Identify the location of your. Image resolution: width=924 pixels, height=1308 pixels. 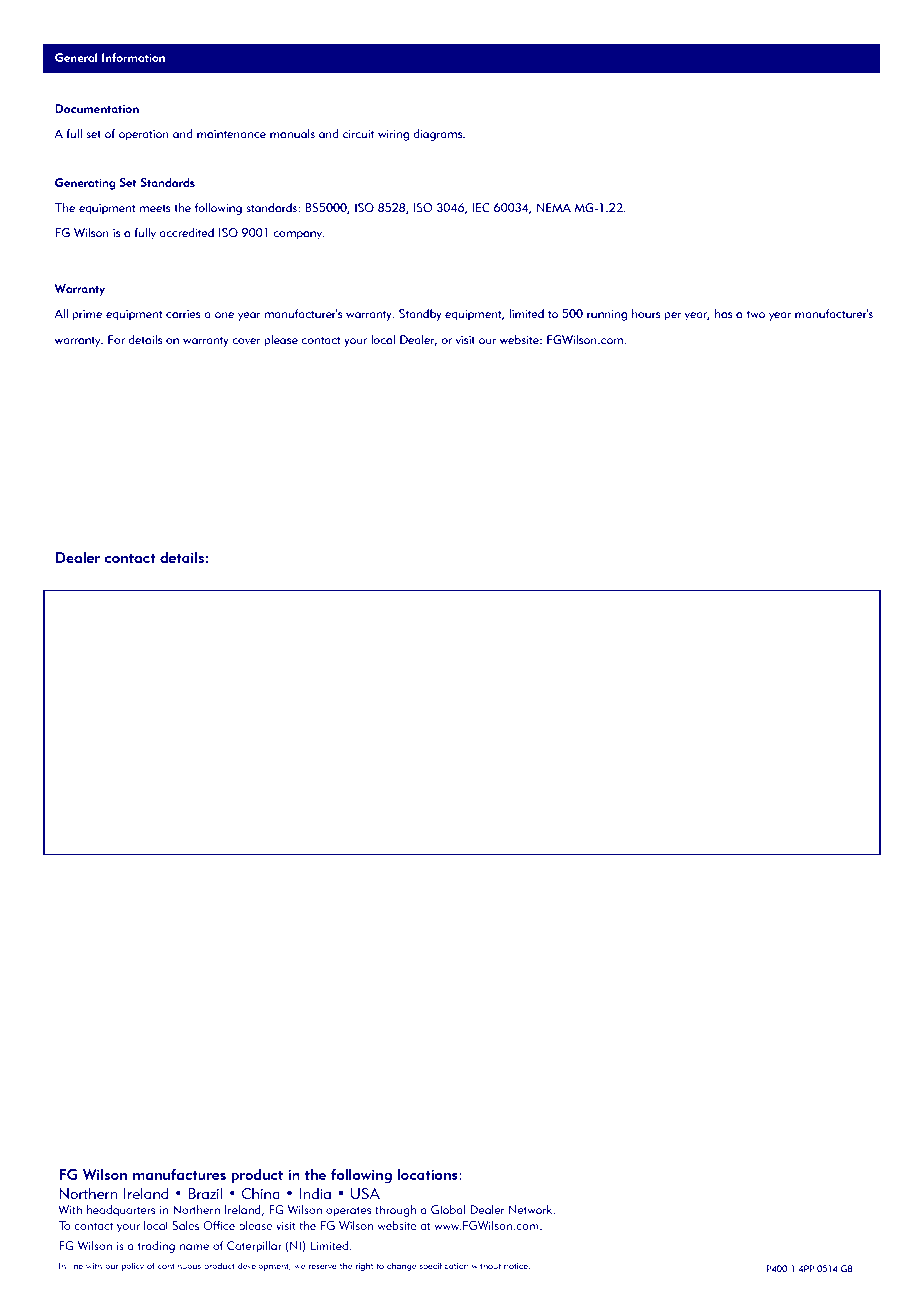
(355, 342).
